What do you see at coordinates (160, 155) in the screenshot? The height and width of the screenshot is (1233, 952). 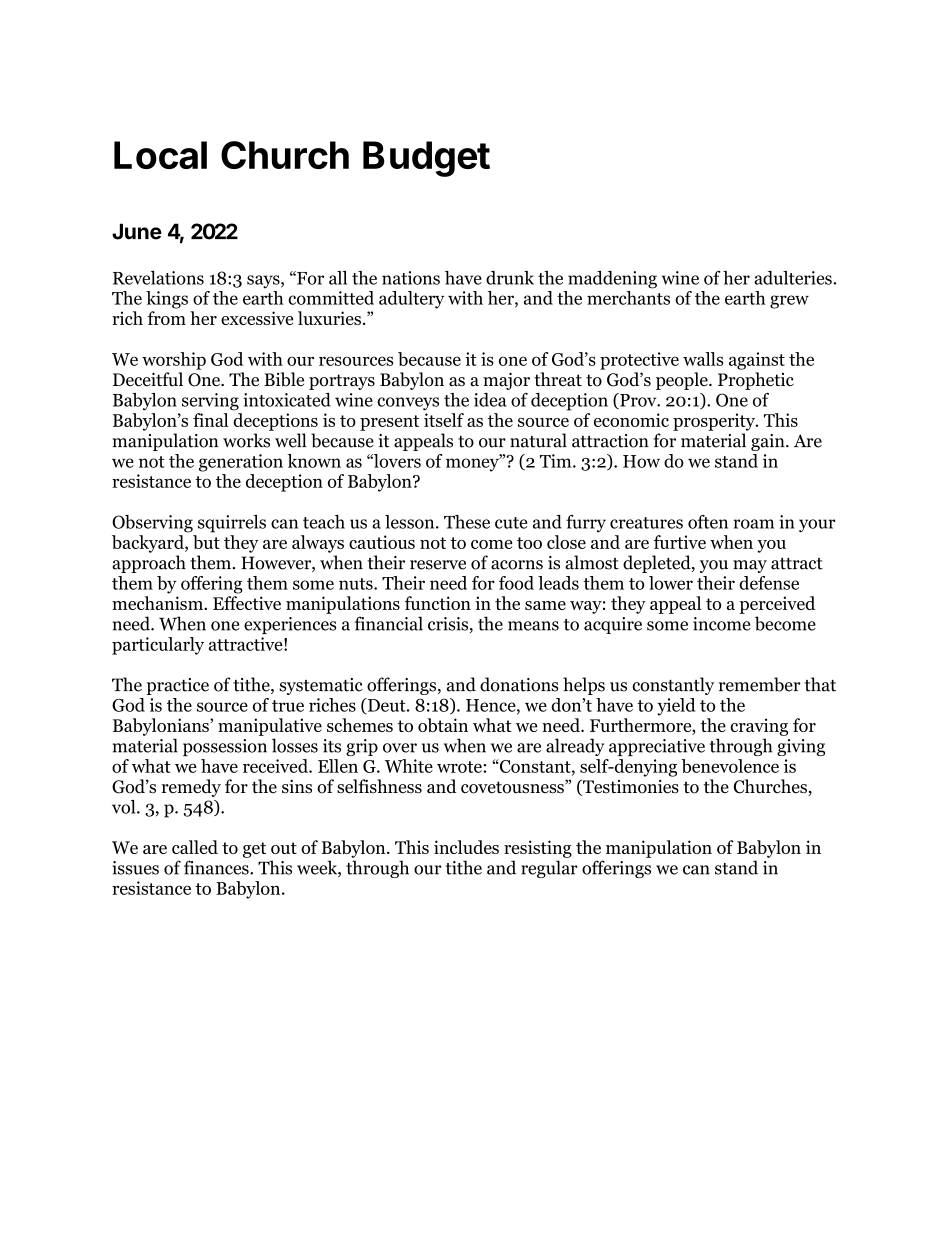 I see `Local` at bounding box center [160, 155].
